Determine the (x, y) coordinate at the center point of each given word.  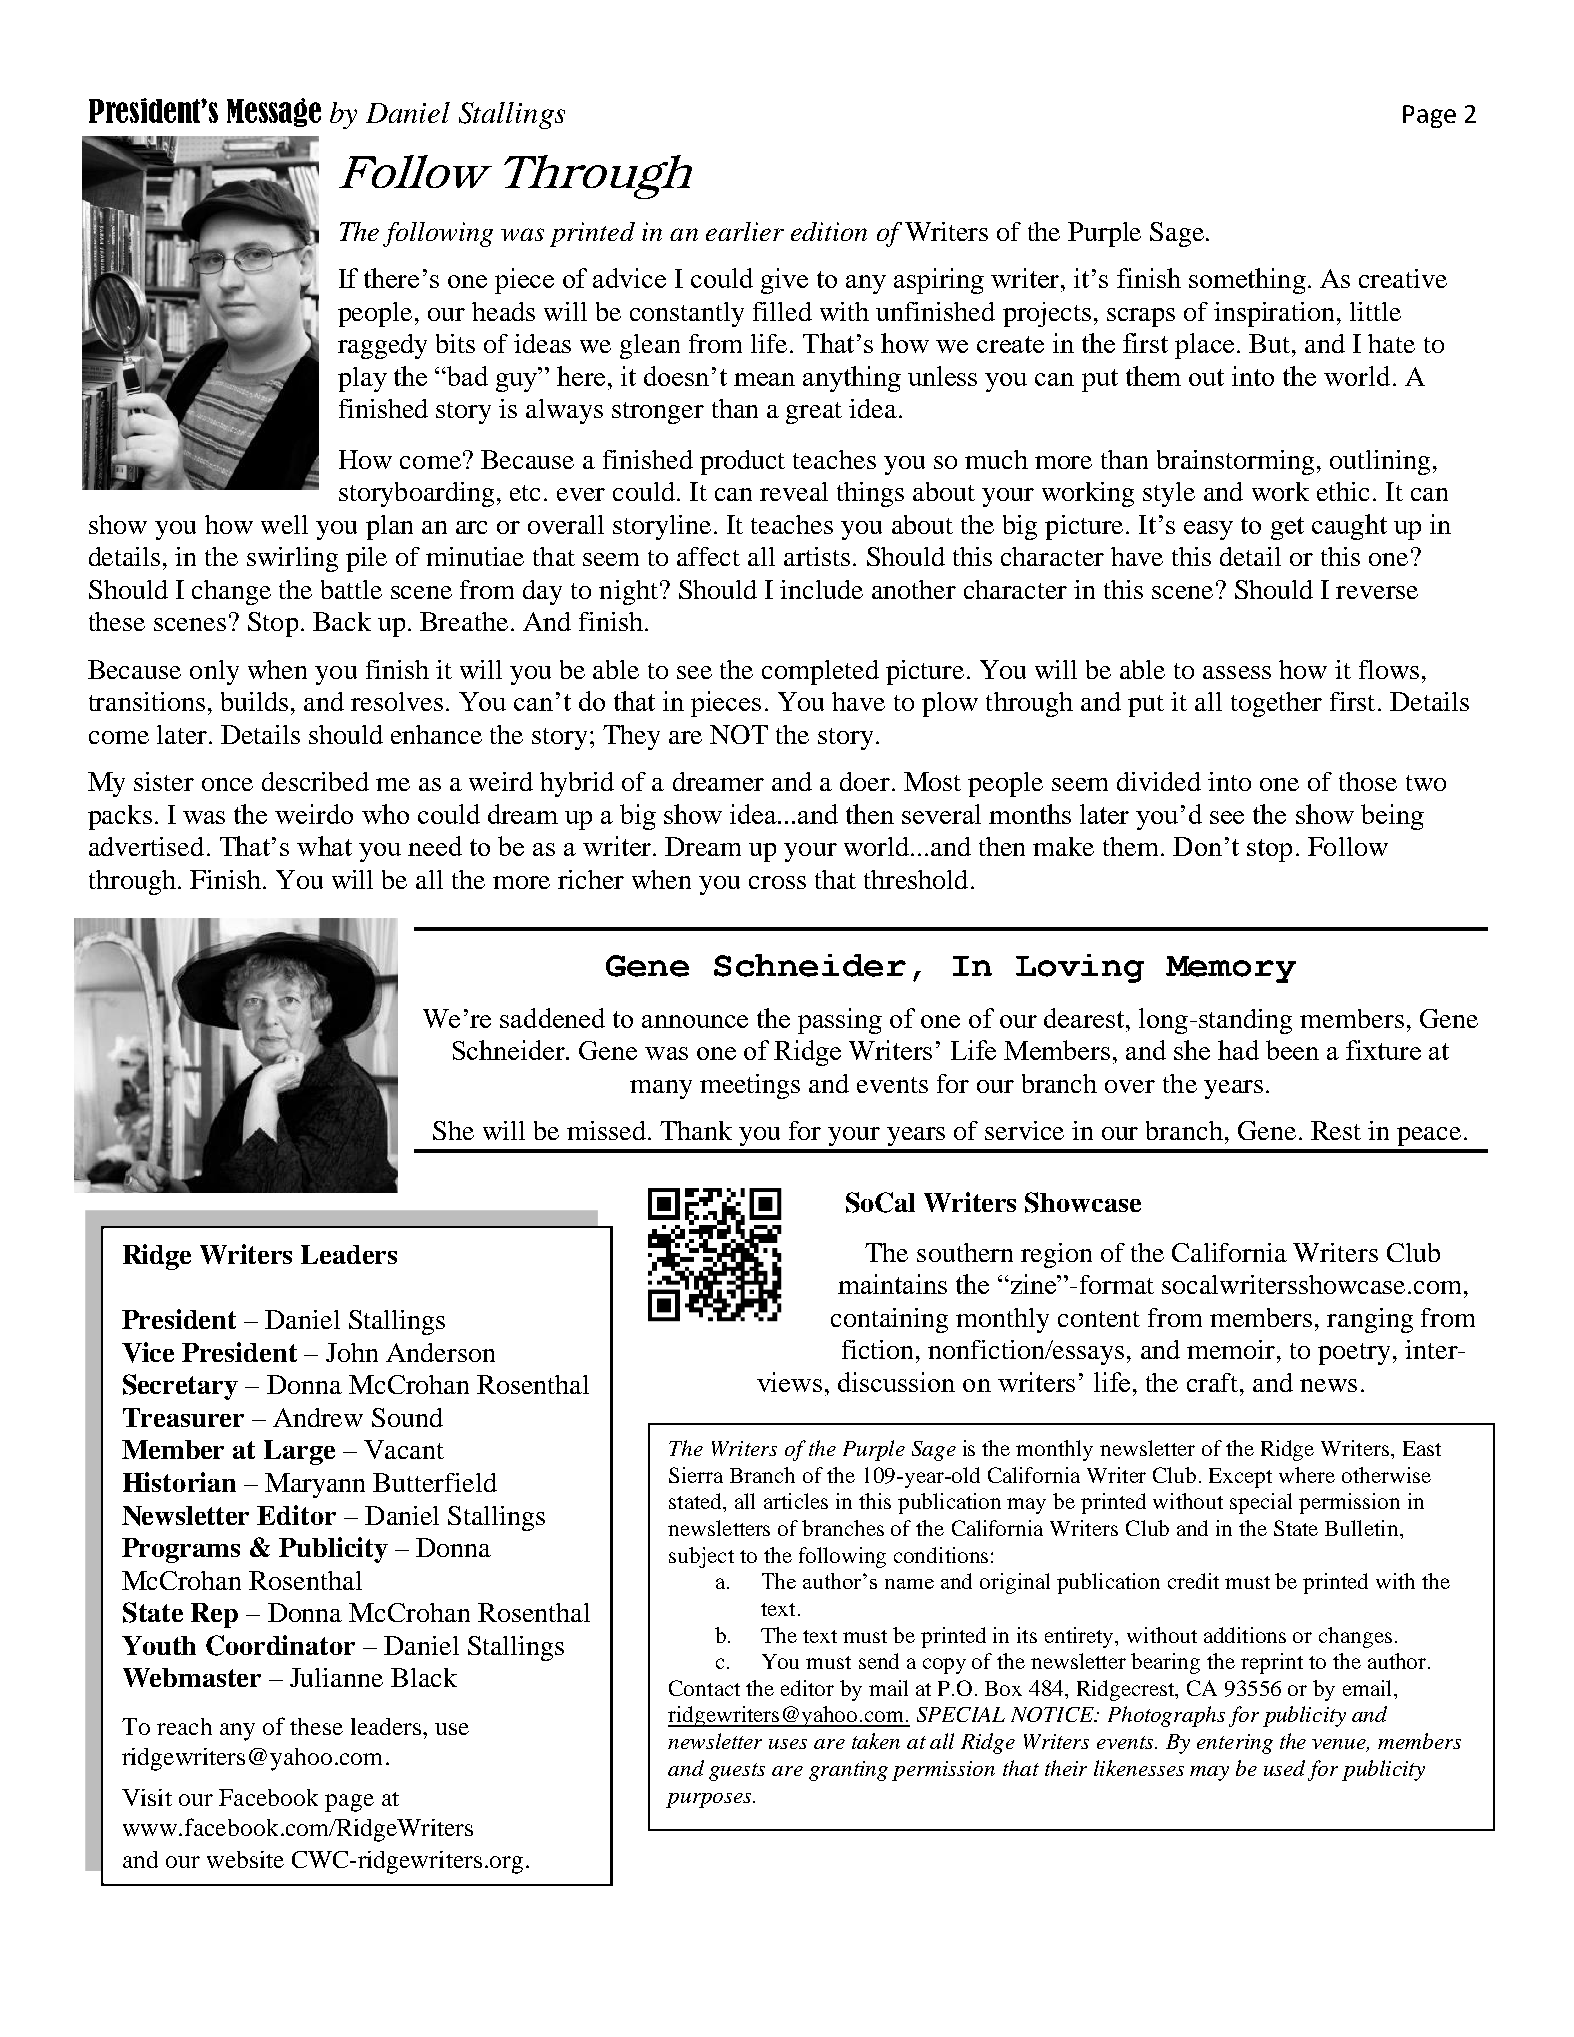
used (1284, 1768)
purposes (710, 1800)
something (1247, 281)
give (784, 281)
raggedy (382, 346)
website (245, 1859)
